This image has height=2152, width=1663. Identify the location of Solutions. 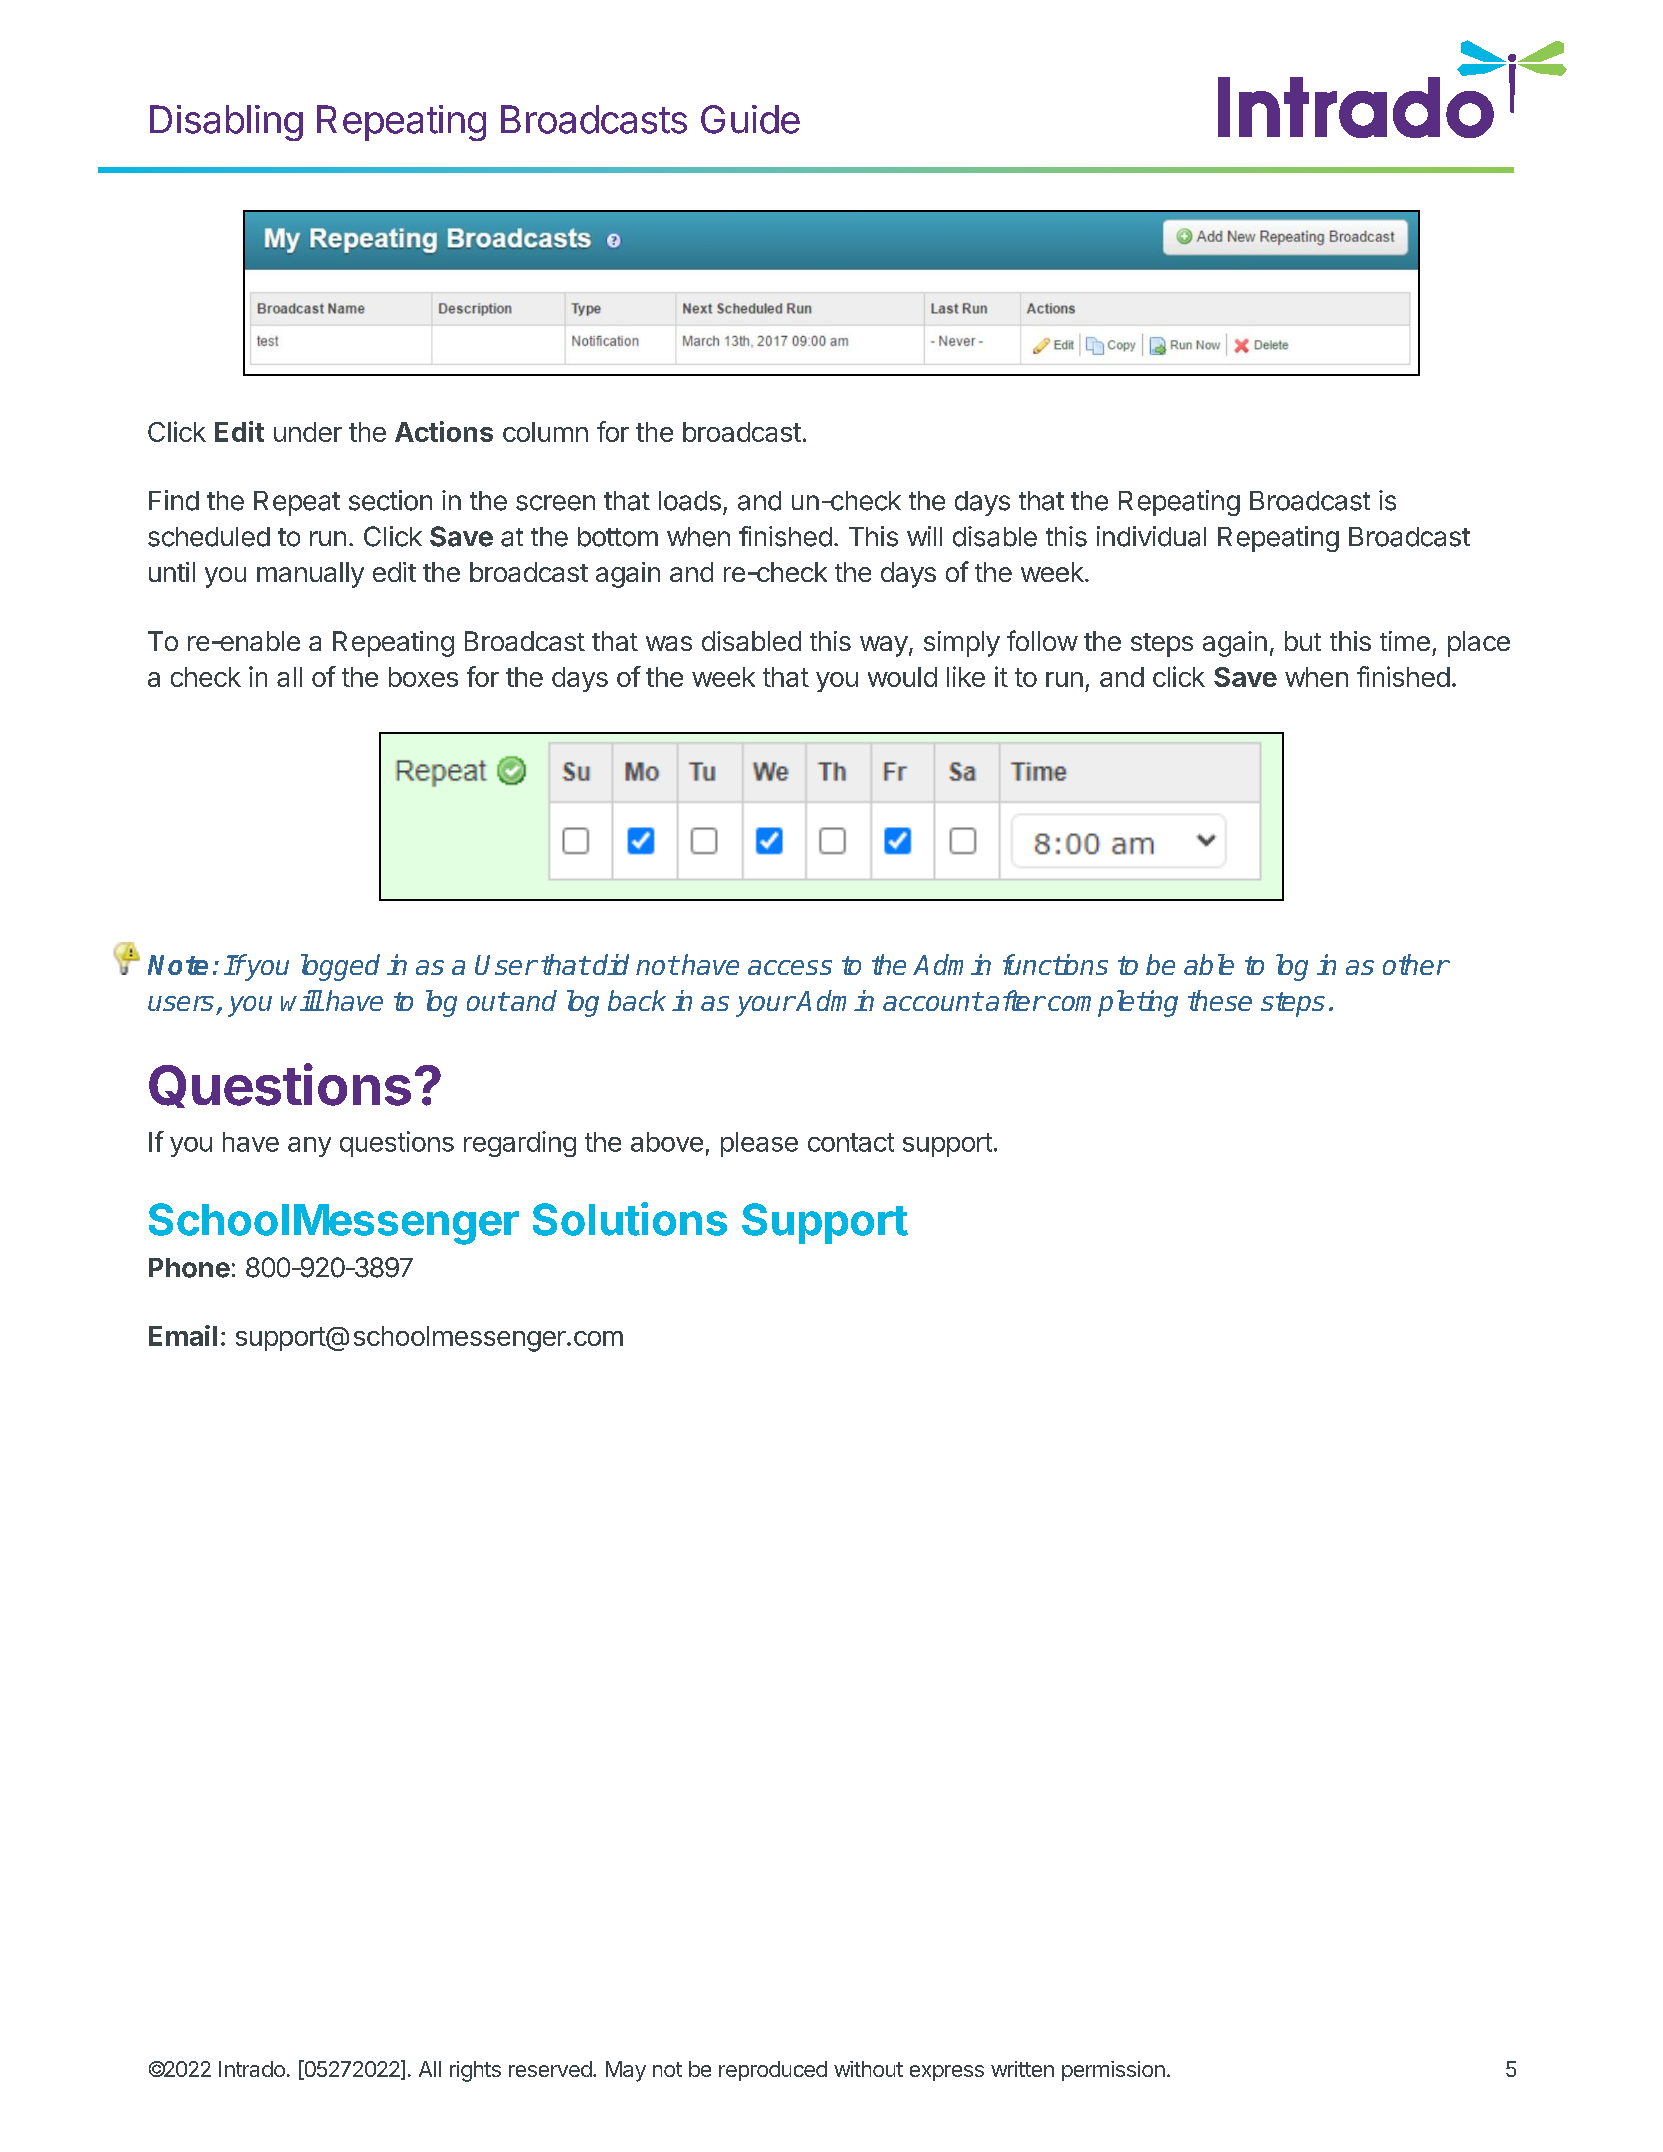
(630, 1219).
